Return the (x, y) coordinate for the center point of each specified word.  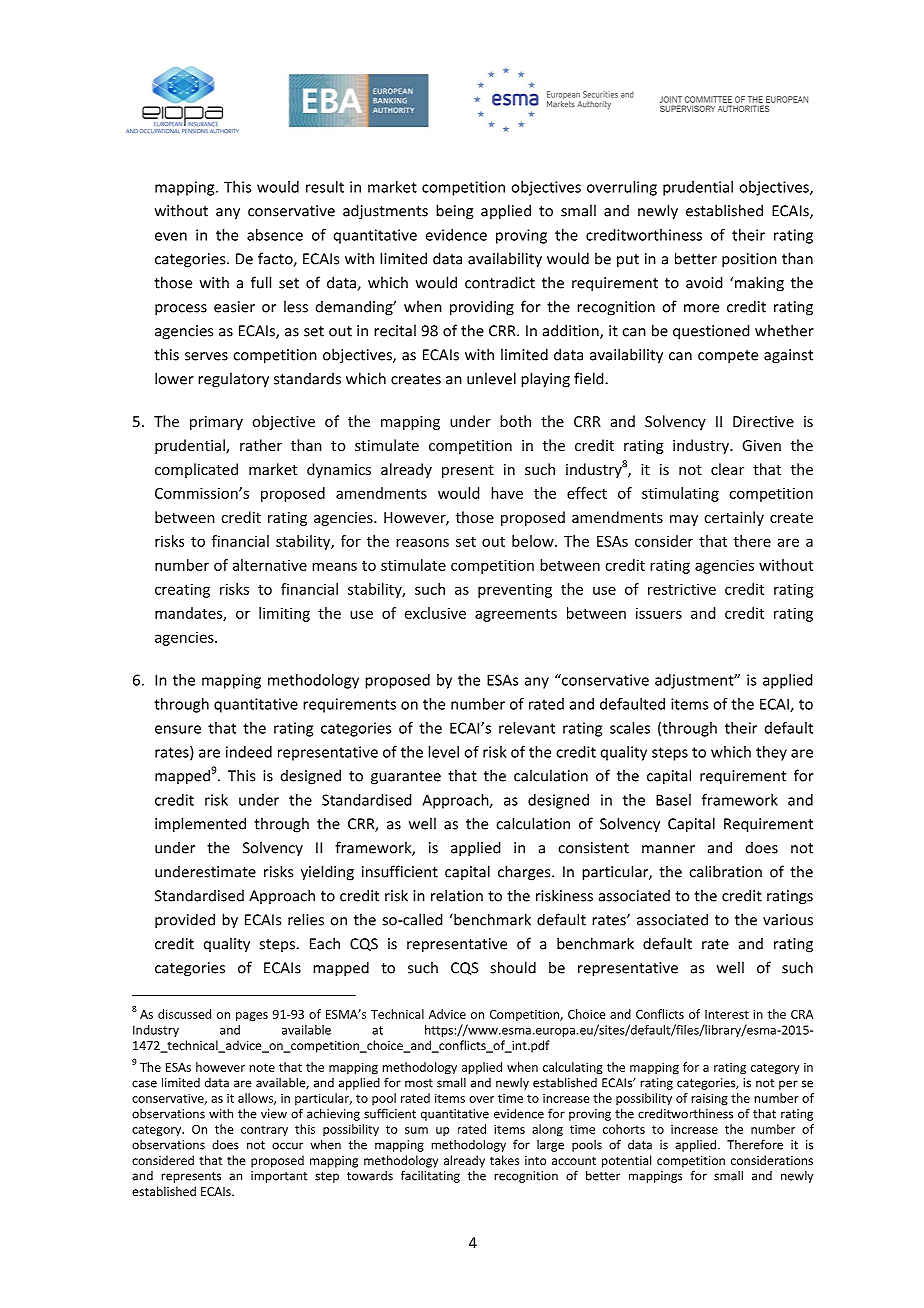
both (515, 421)
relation (457, 895)
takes (504, 1160)
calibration (725, 871)
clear (727, 469)
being (454, 212)
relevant (527, 728)
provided (185, 921)
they (771, 753)
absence (275, 235)
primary (216, 423)
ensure (178, 729)
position (749, 260)
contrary (264, 1131)
